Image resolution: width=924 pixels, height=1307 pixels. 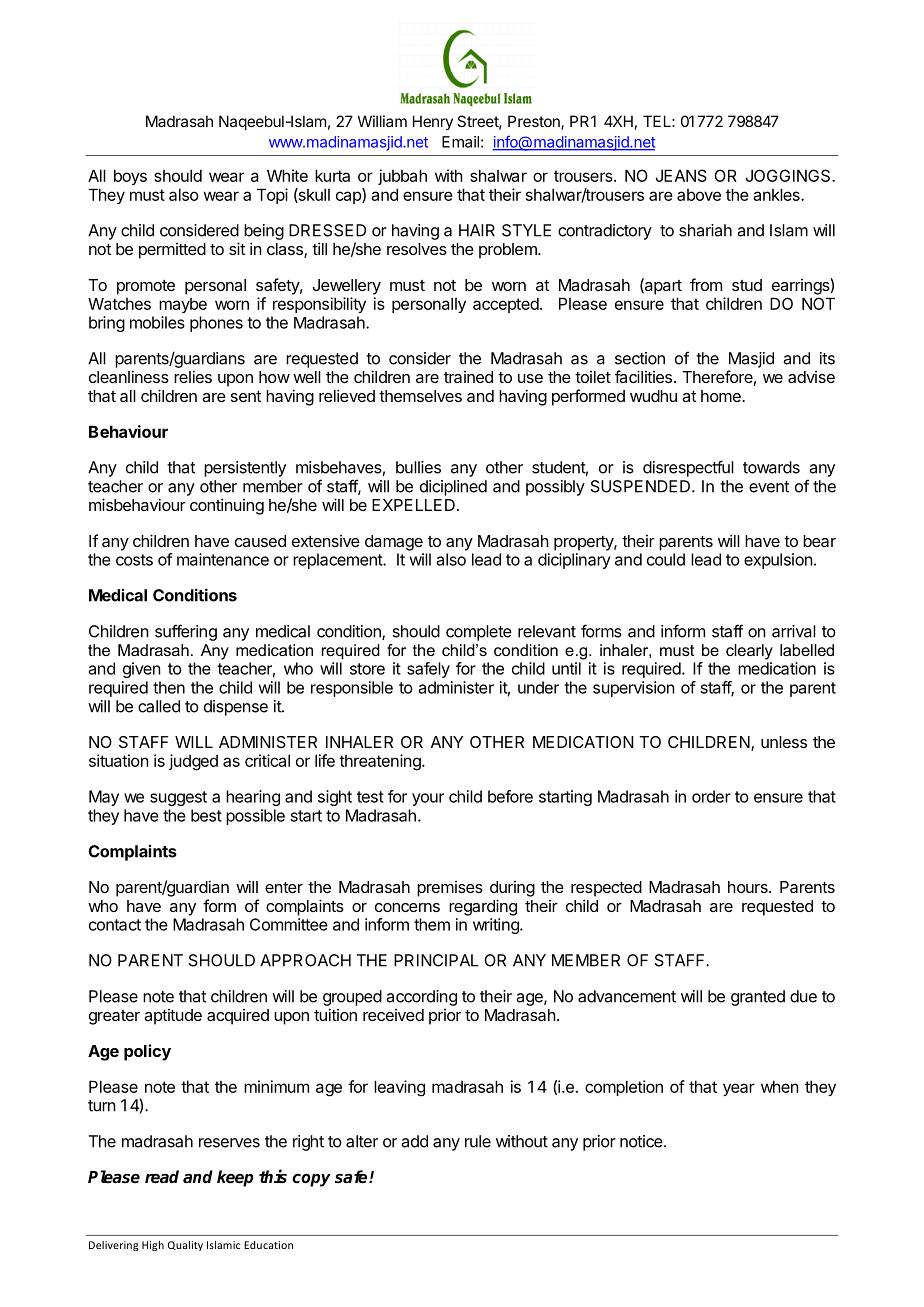 I want to click on boys, so click(x=130, y=177).
